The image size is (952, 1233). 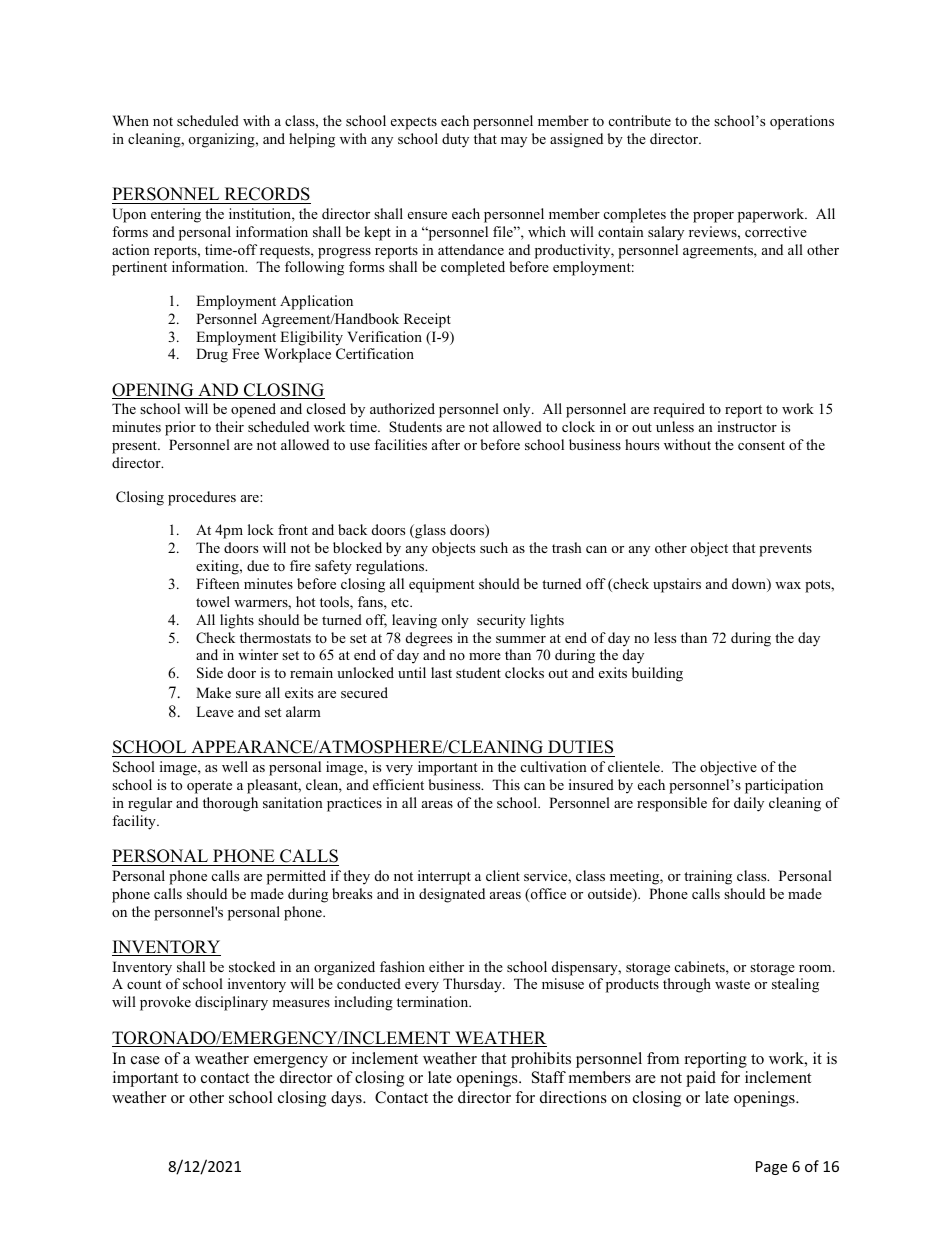 What do you see at coordinates (485, 656) in the screenshot?
I see `more` at bounding box center [485, 656].
